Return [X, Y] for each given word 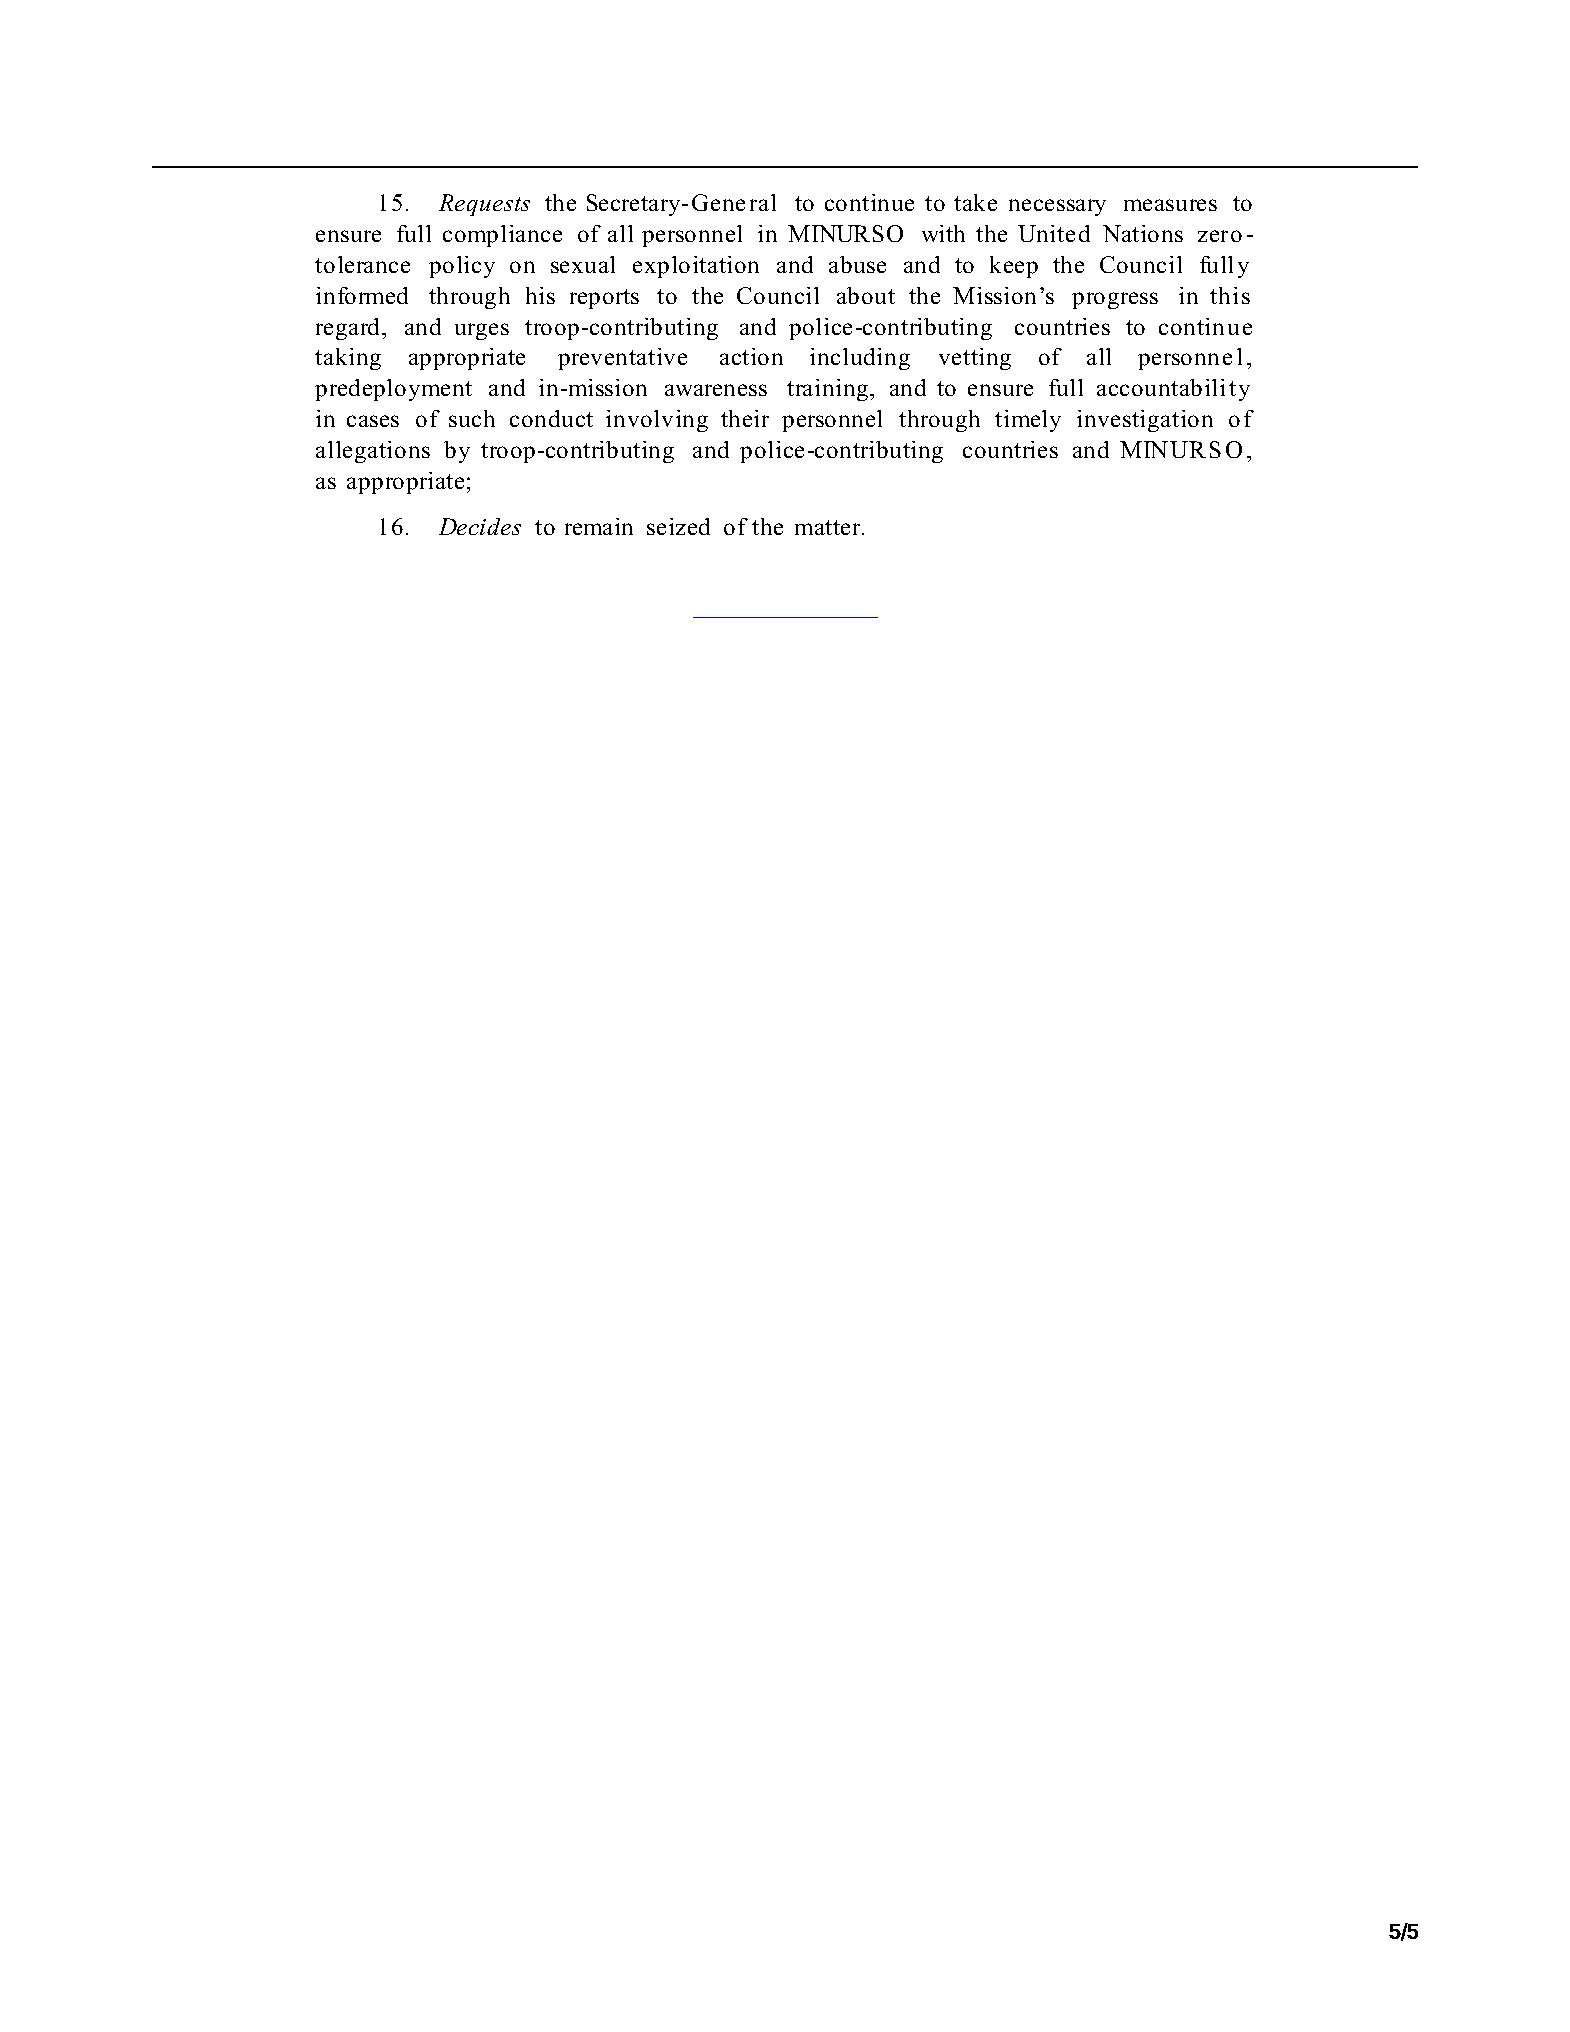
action [751, 356]
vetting [975, 359]
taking [348, 359]
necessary [1057, 207]
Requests [484, 205]
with [943, 233]
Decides [480, 526]
